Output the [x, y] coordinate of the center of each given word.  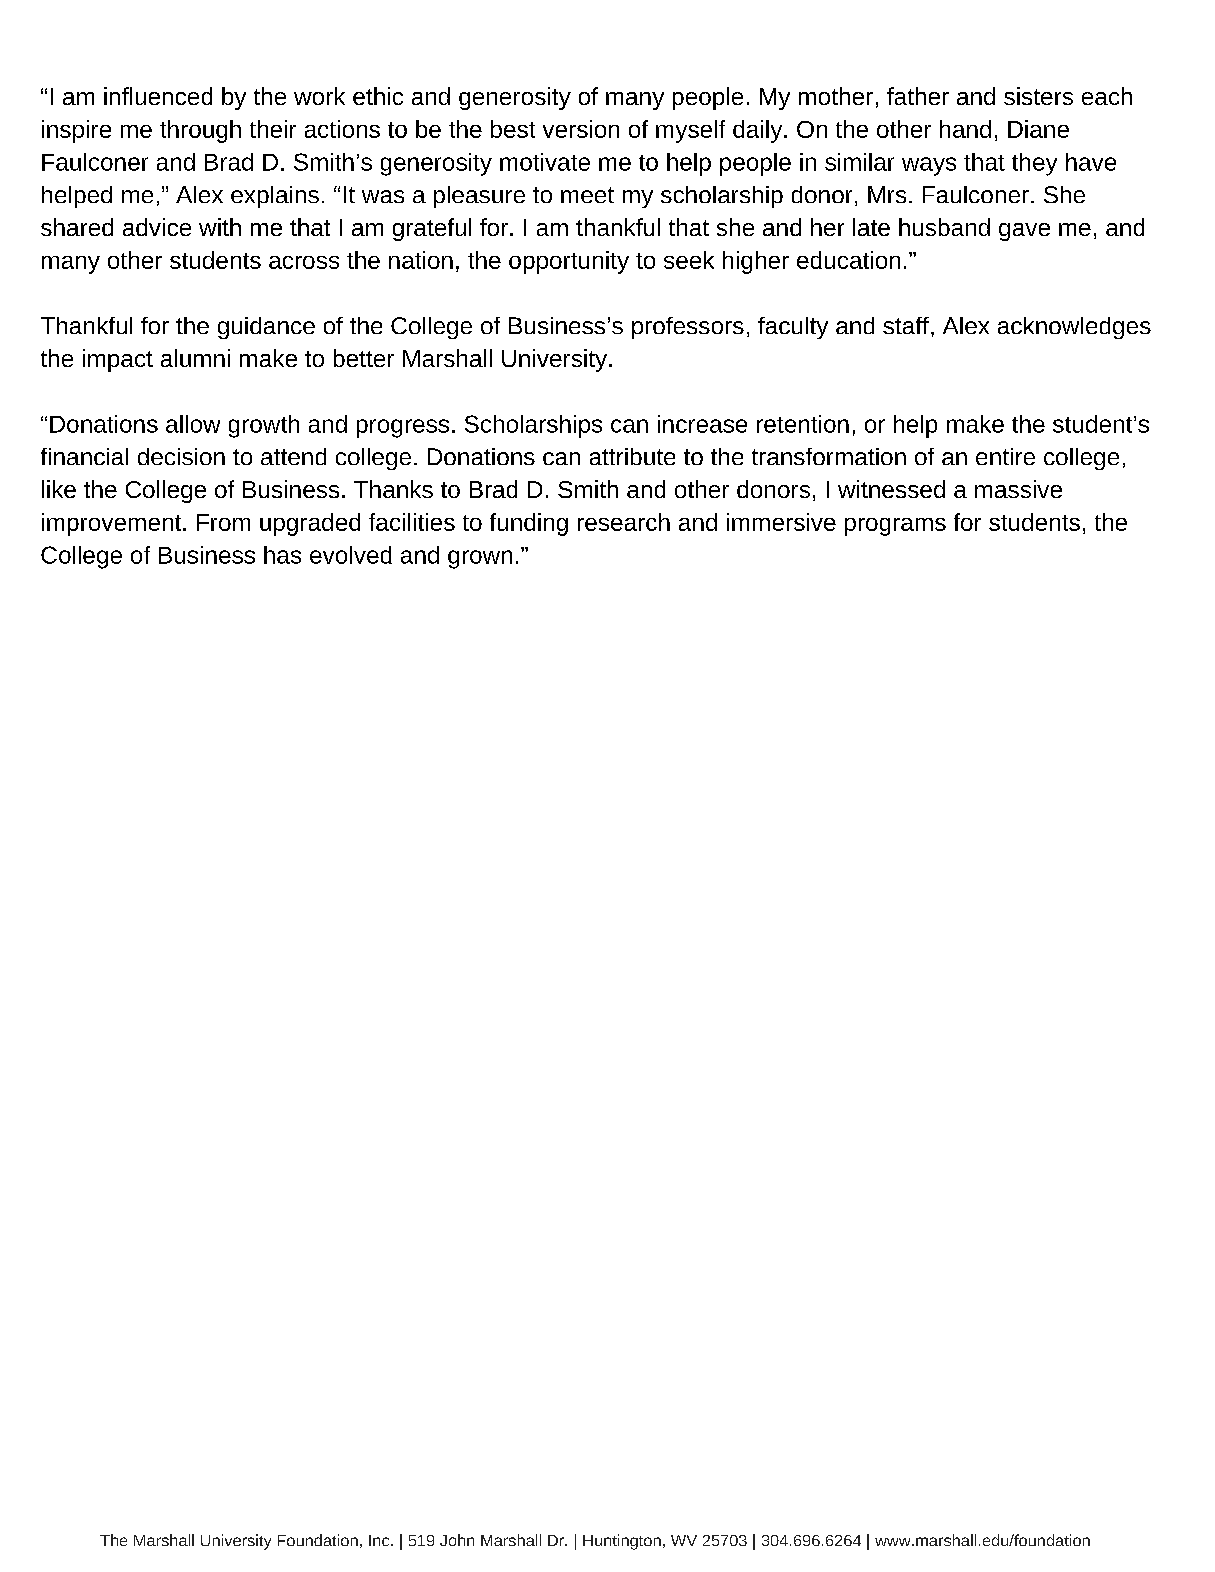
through [200, 131]
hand [965, 129]
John [457, 1540]
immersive [781, 522]
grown [480, 559]
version [581, 129]
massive [1018, 489]
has [282, 555]
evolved [351, 555]
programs [895, 527]
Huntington [622, 1542]
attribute [632, 456]
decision [181, 456]
